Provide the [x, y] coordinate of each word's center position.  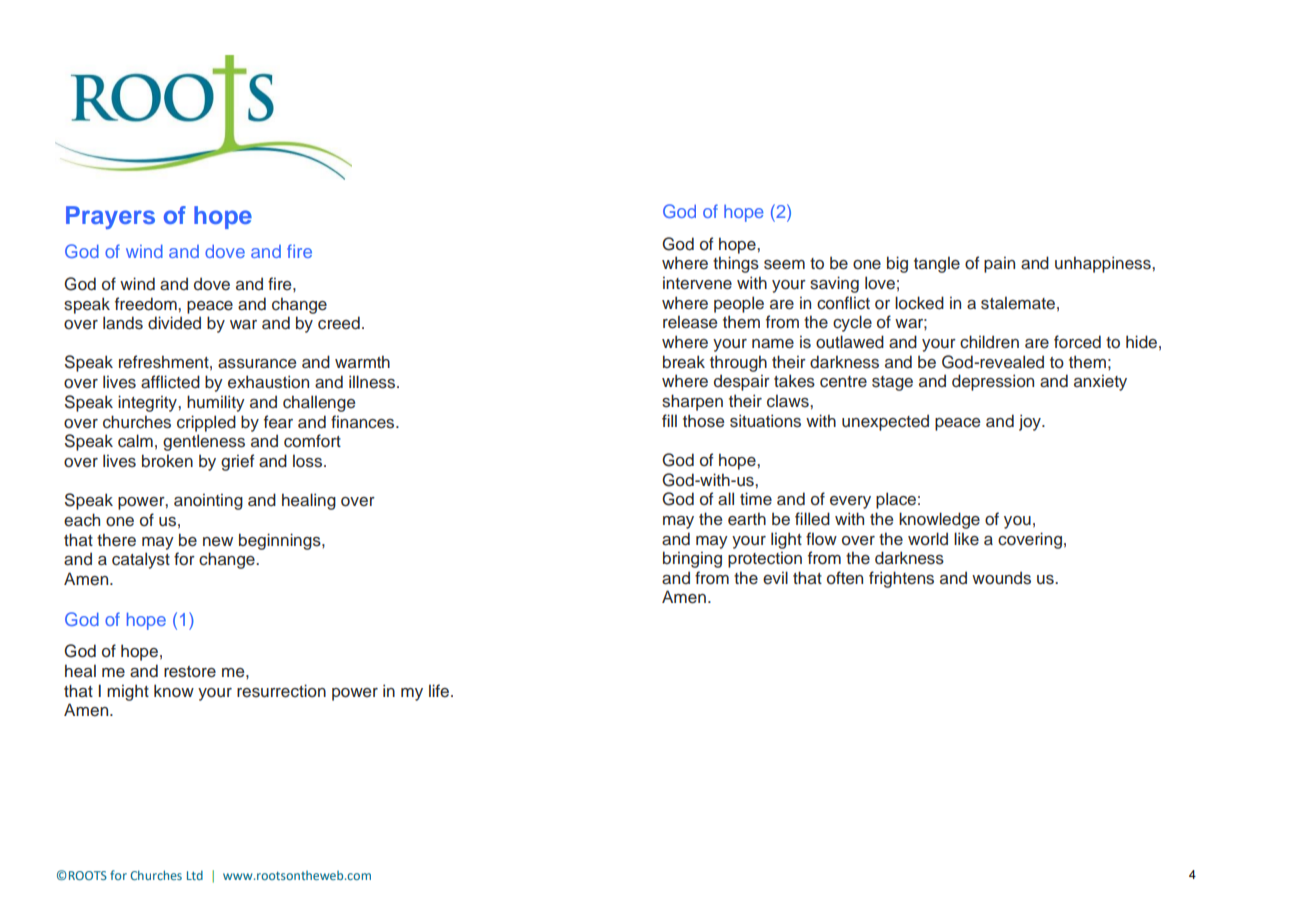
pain [999, 264]
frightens [901, 579]
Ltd [195, 875]
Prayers [110, 217]
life [439, 691]
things [736, 264]
